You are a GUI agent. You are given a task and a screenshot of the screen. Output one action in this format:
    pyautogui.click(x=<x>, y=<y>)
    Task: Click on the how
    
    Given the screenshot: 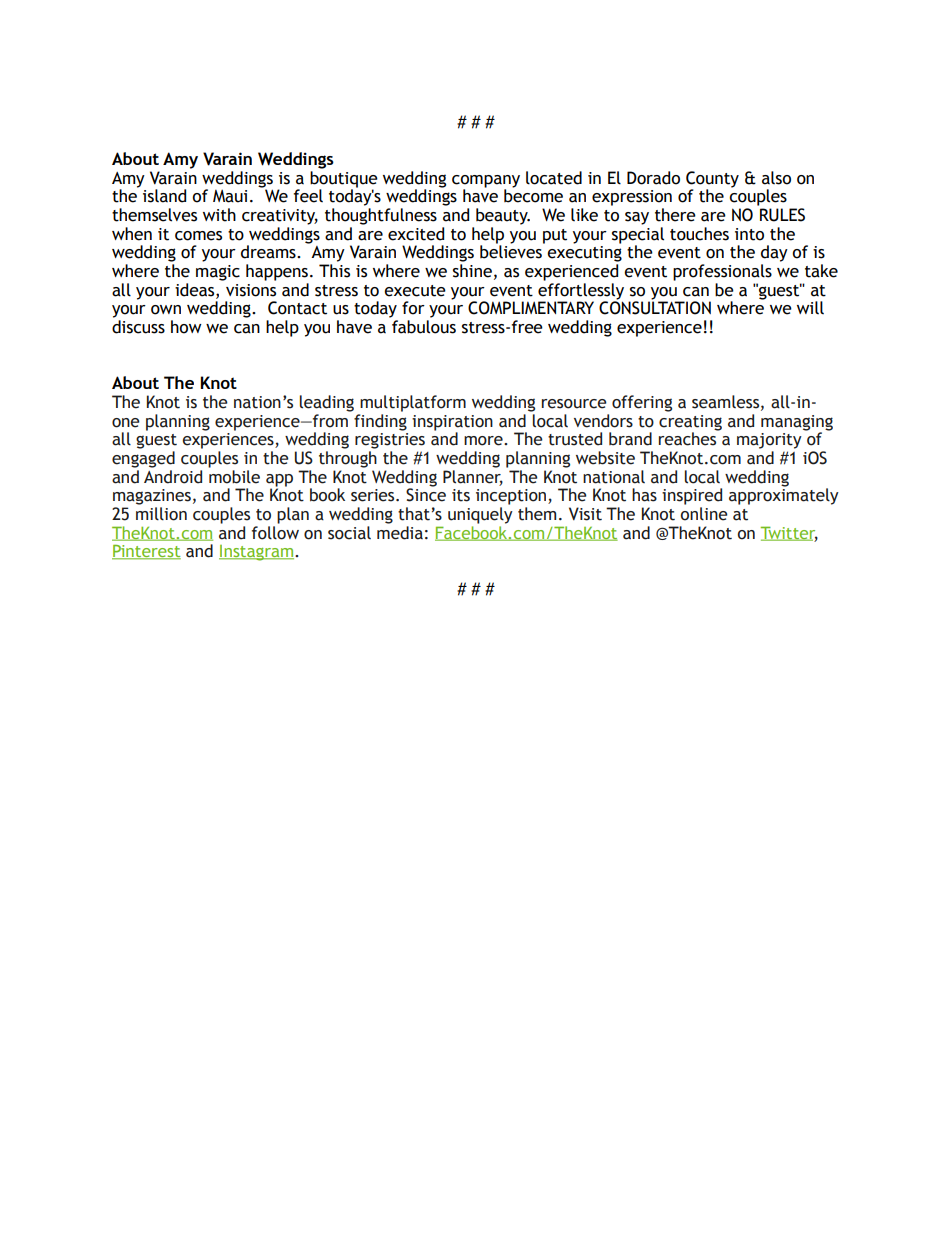 What is the action you would take?
    pyautogui.click(x=186, y=327)
